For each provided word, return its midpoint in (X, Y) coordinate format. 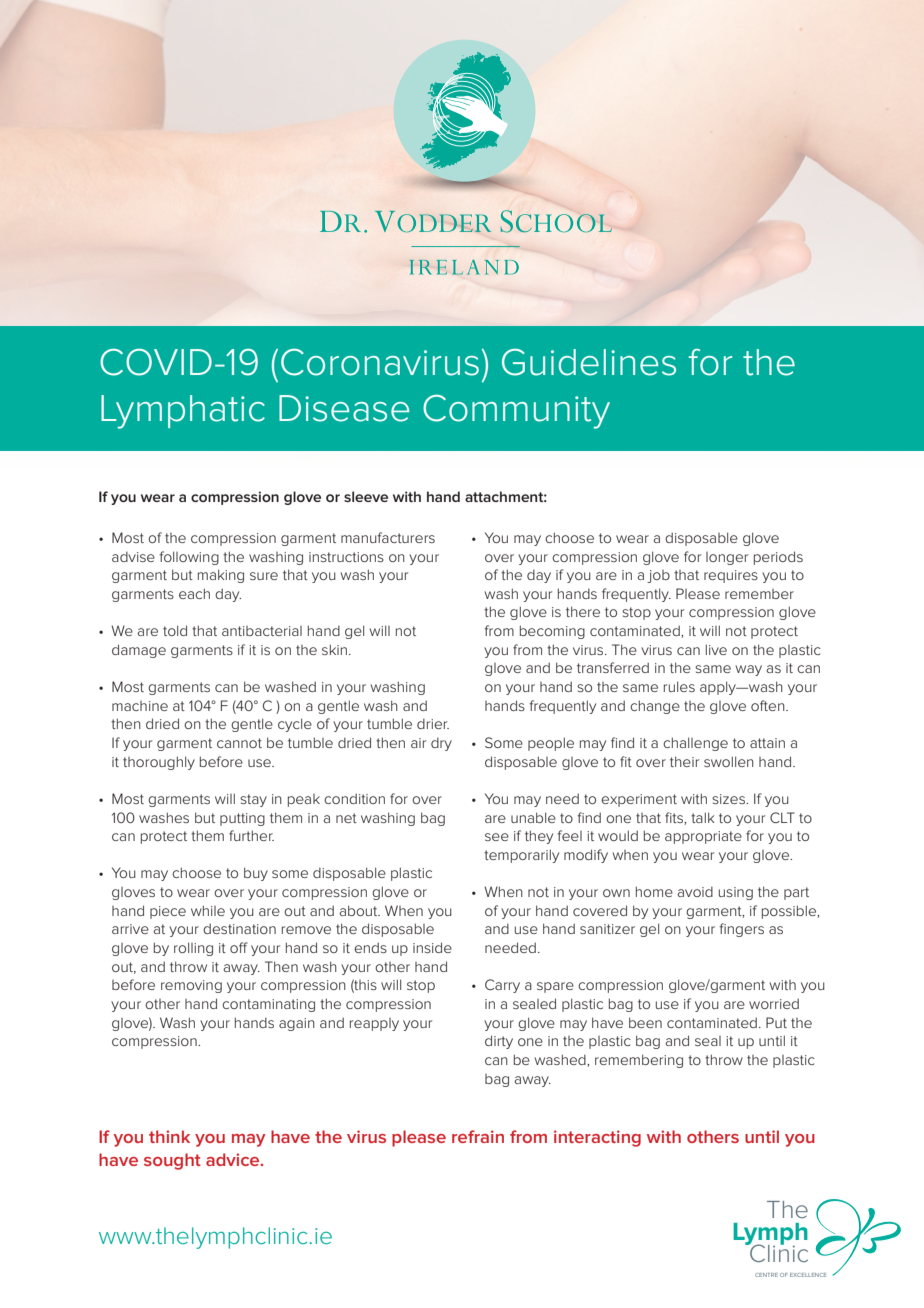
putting (242, 819)
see (497, 837)
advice (234, 1159)
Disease (344, 408)
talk (703, 817)
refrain (478, 1136)
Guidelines (589, 362)
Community (516, 412)
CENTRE (766, 1275)
